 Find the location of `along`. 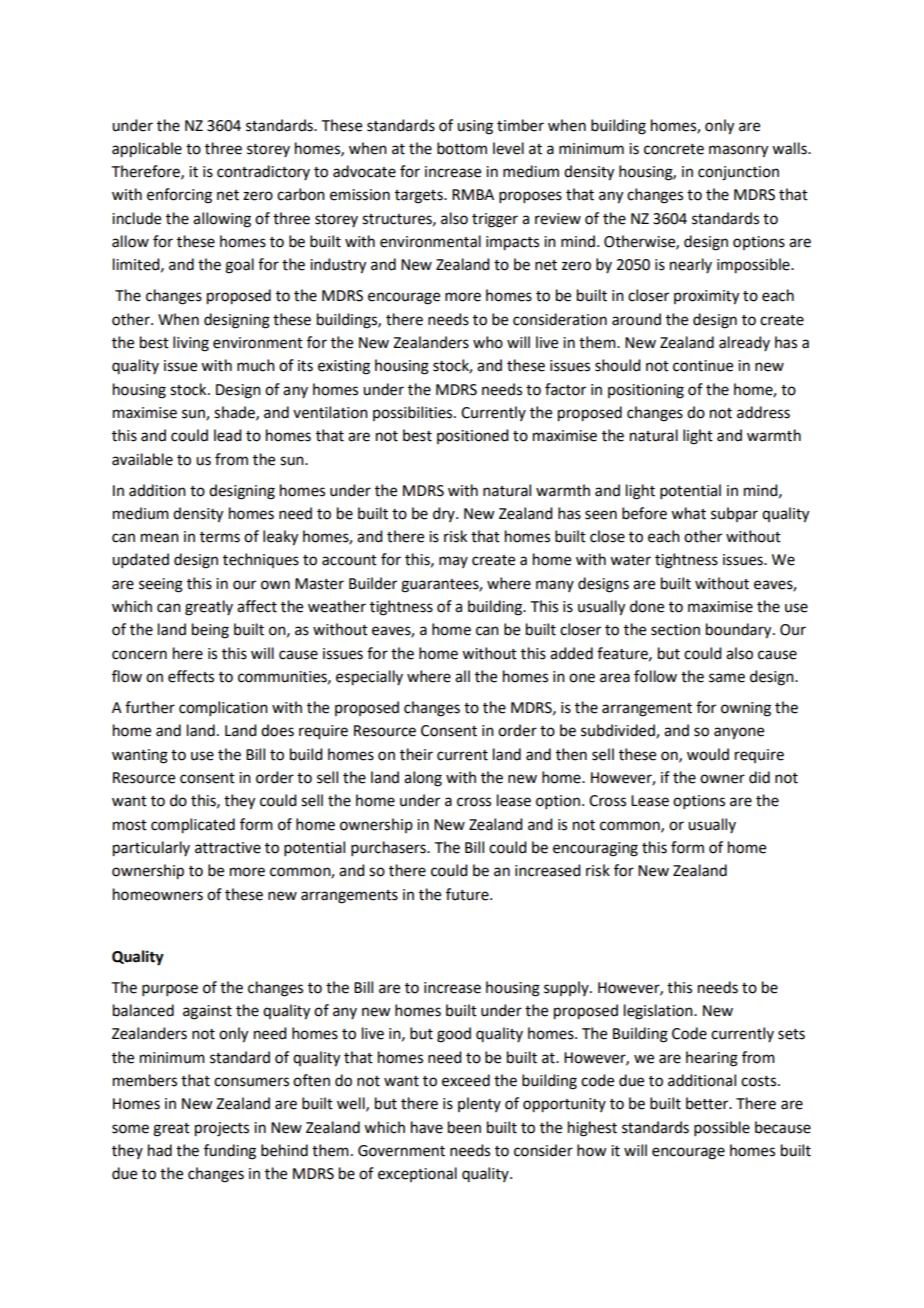

along is located at coordinates (423, 779).
